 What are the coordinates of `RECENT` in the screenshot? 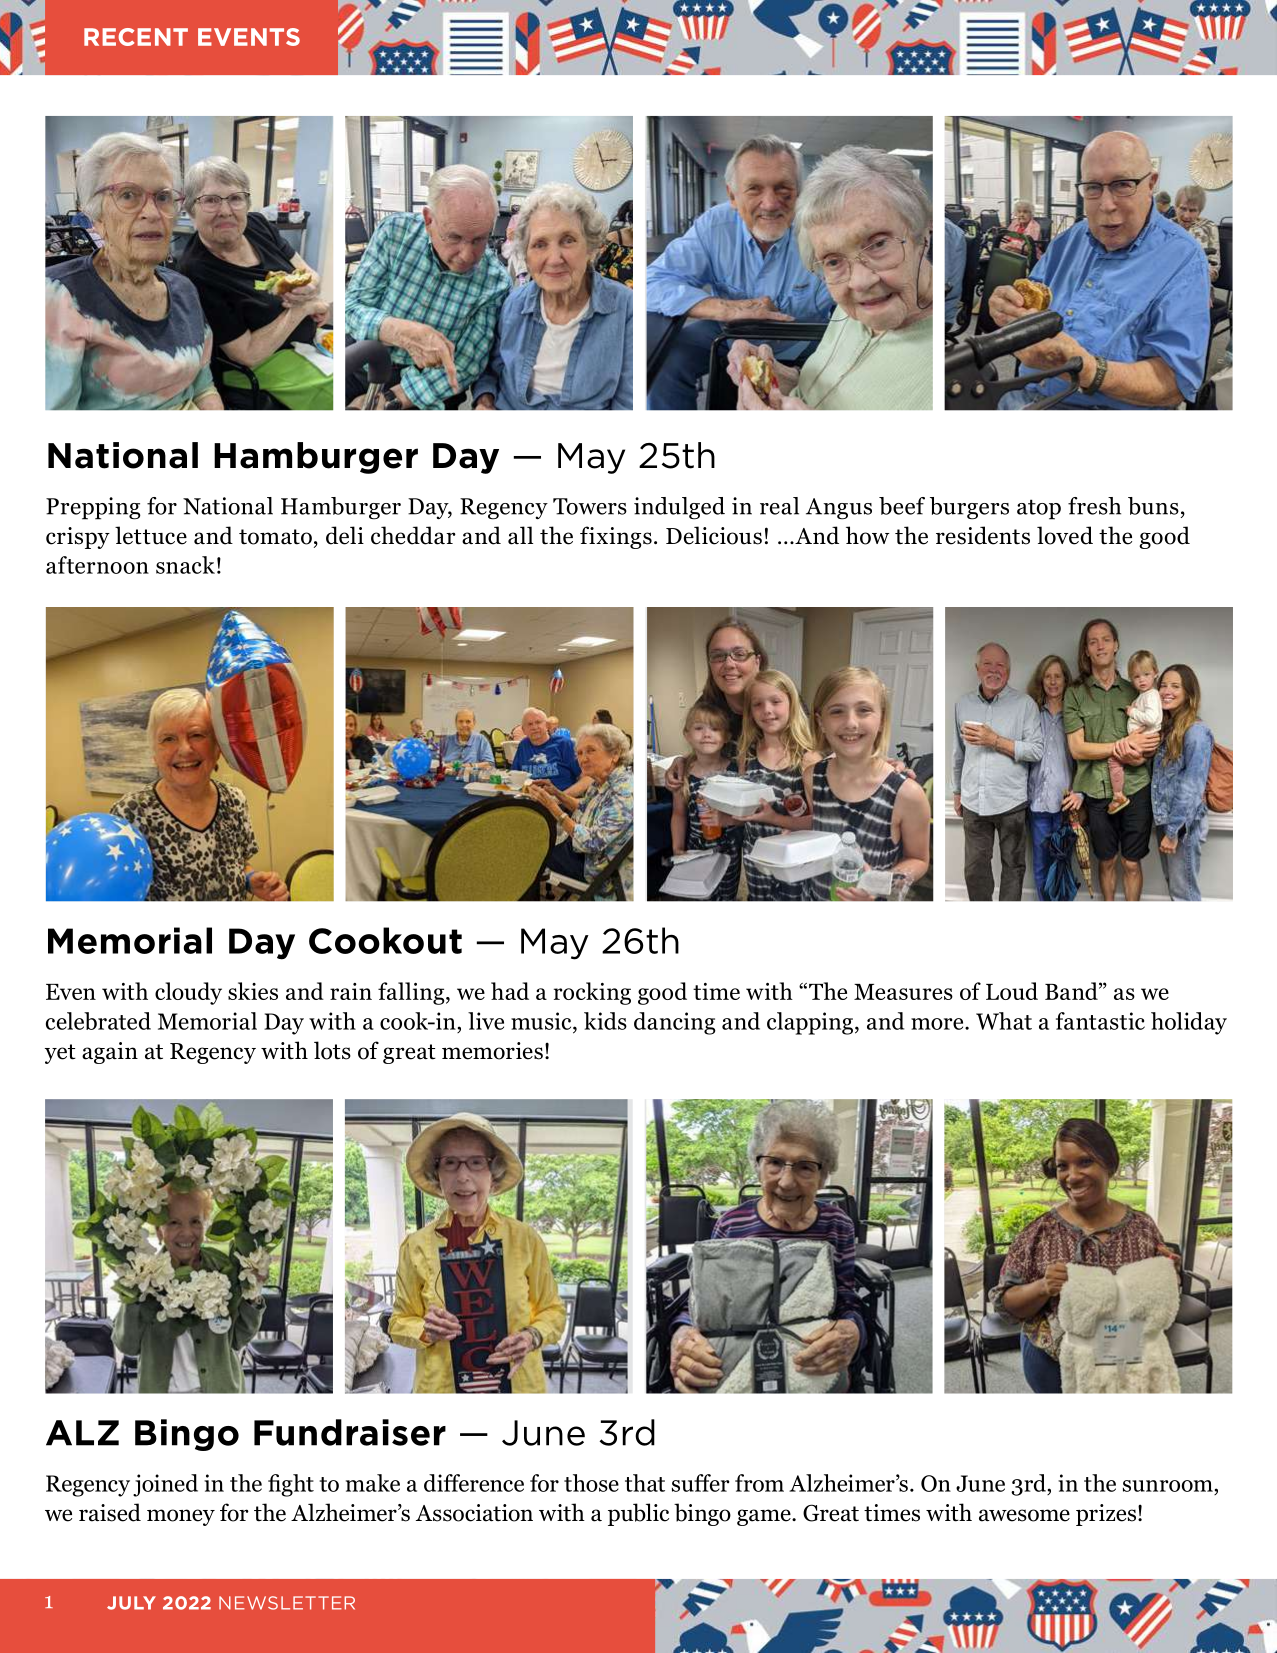 It's located at (136, 37).
